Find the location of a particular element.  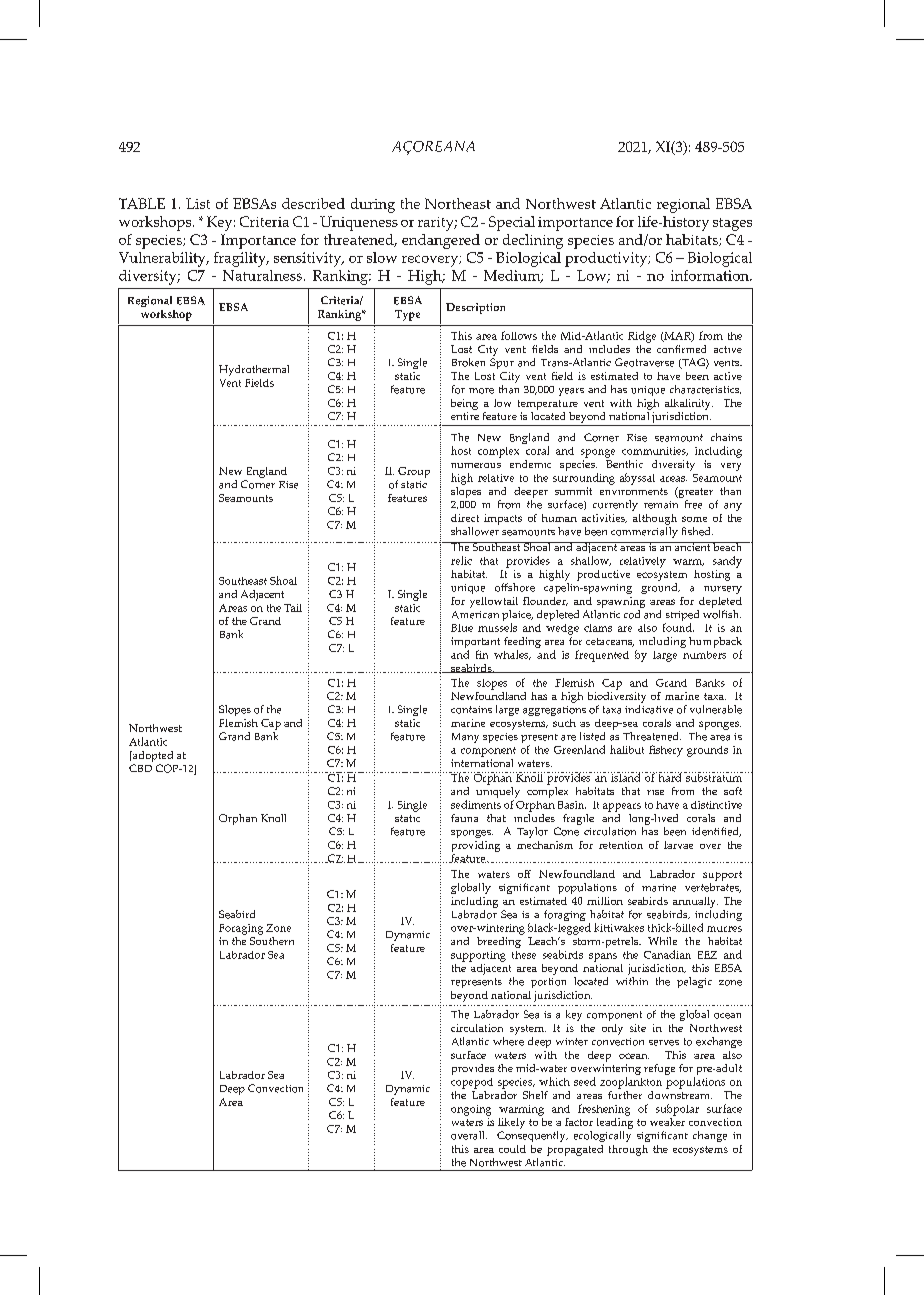

abyssal is located at coordinates (637, 479).
